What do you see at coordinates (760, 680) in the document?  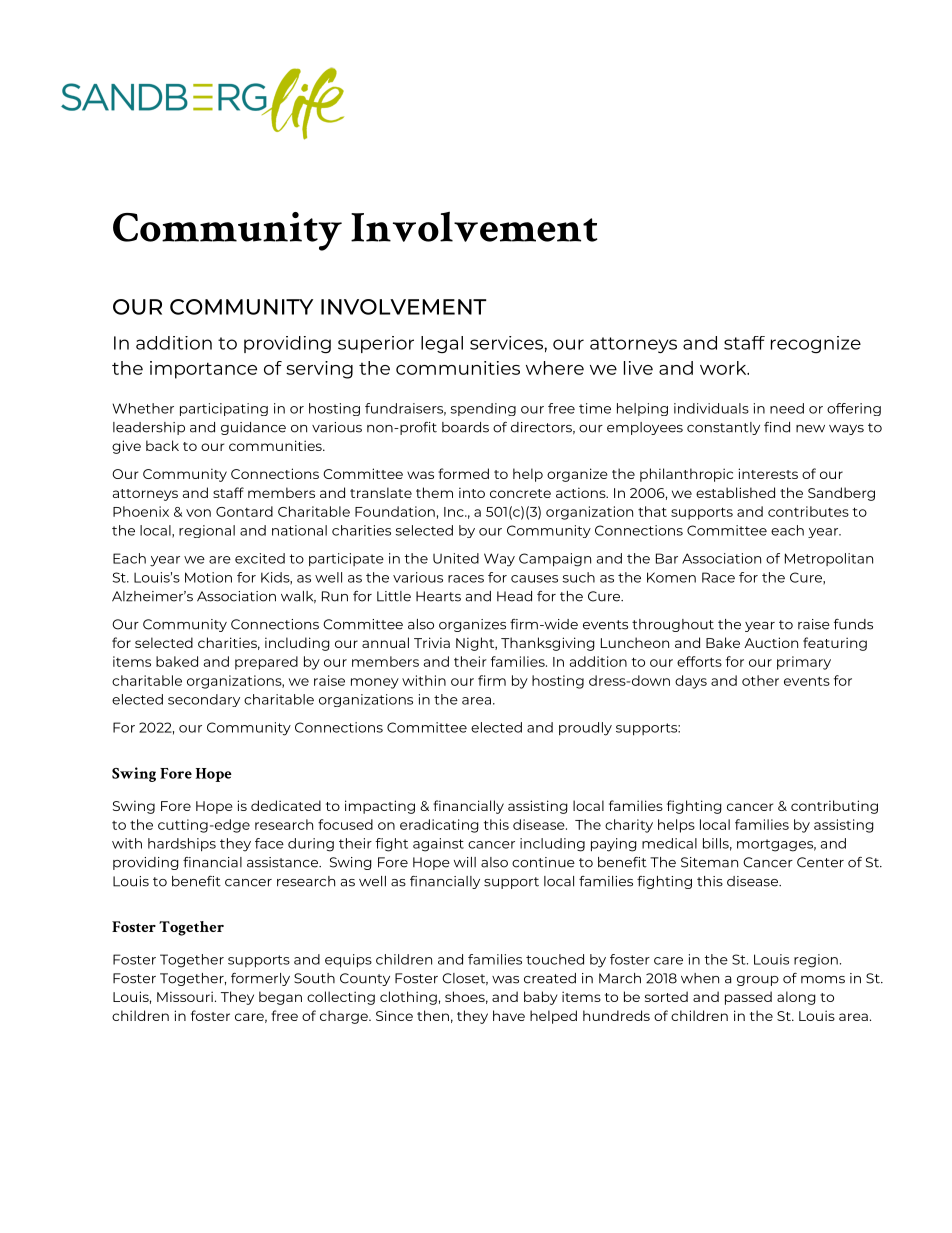 I see `other` at bounding box center [760, 680].
